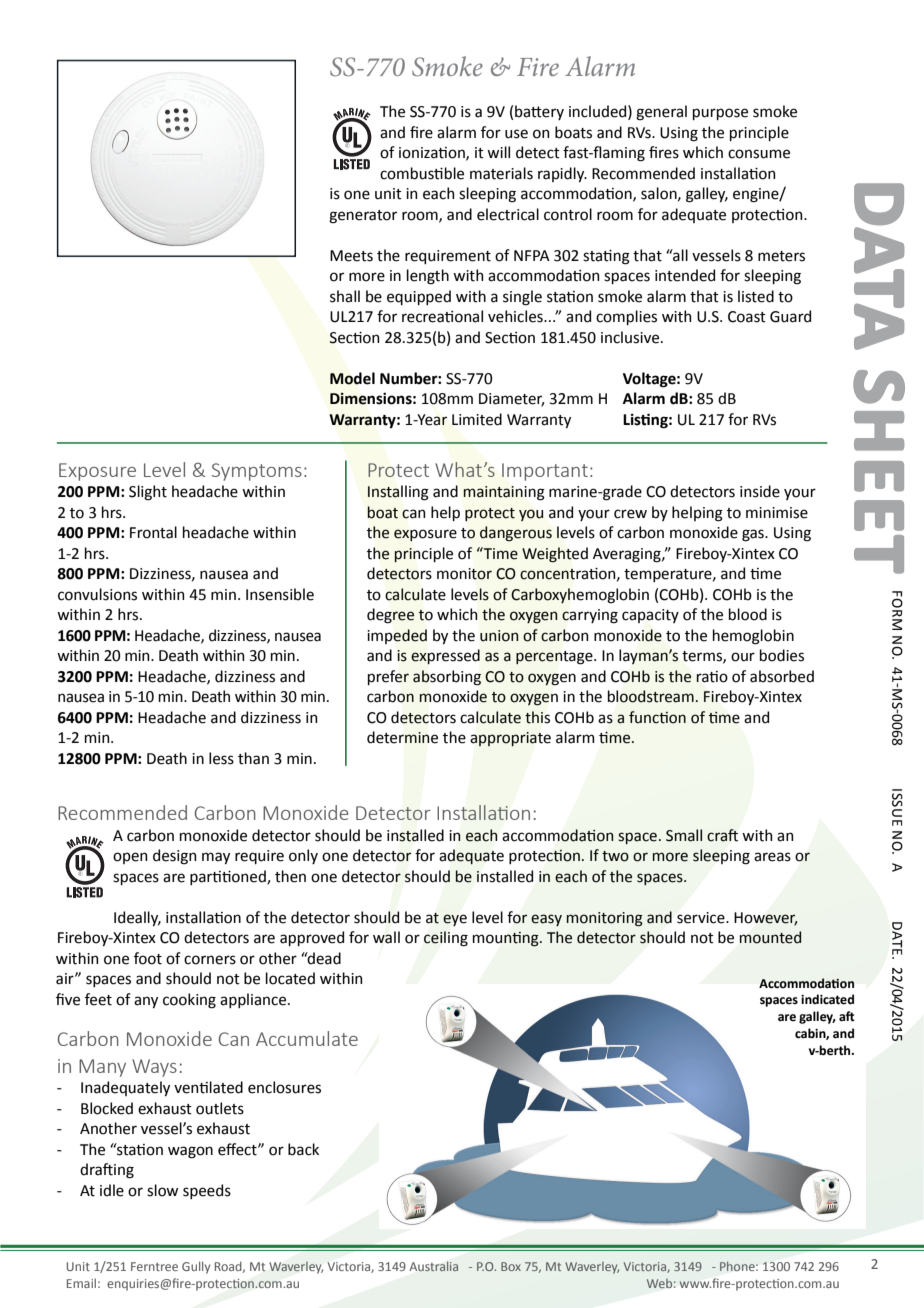 The height and width of the screenshot is (1308, 924). Describe the element at coordinates (447, 678) in the screenshot. I see `absorbing` at that location.
